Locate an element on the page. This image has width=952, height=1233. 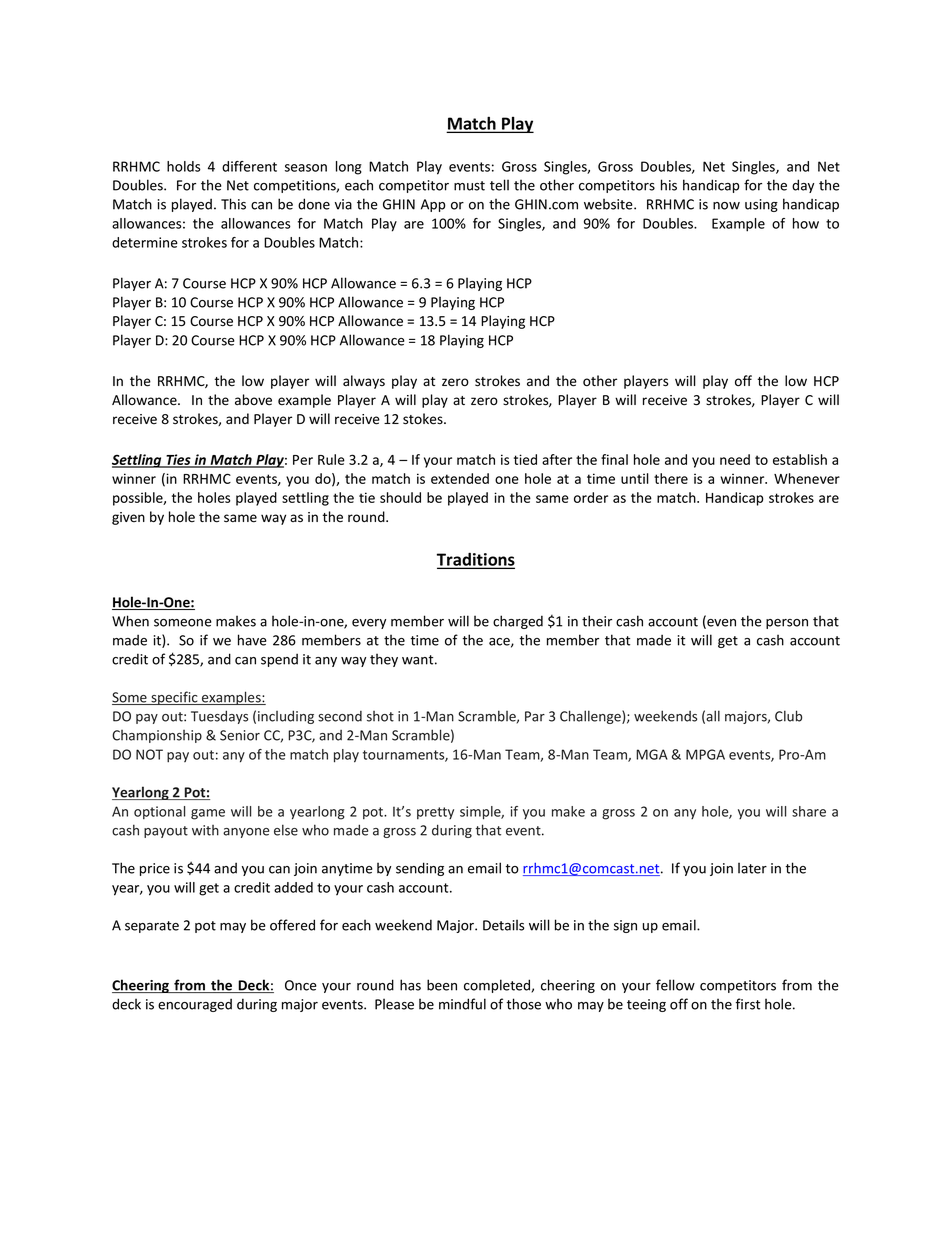
extended is located at coordinates (460, 478).
